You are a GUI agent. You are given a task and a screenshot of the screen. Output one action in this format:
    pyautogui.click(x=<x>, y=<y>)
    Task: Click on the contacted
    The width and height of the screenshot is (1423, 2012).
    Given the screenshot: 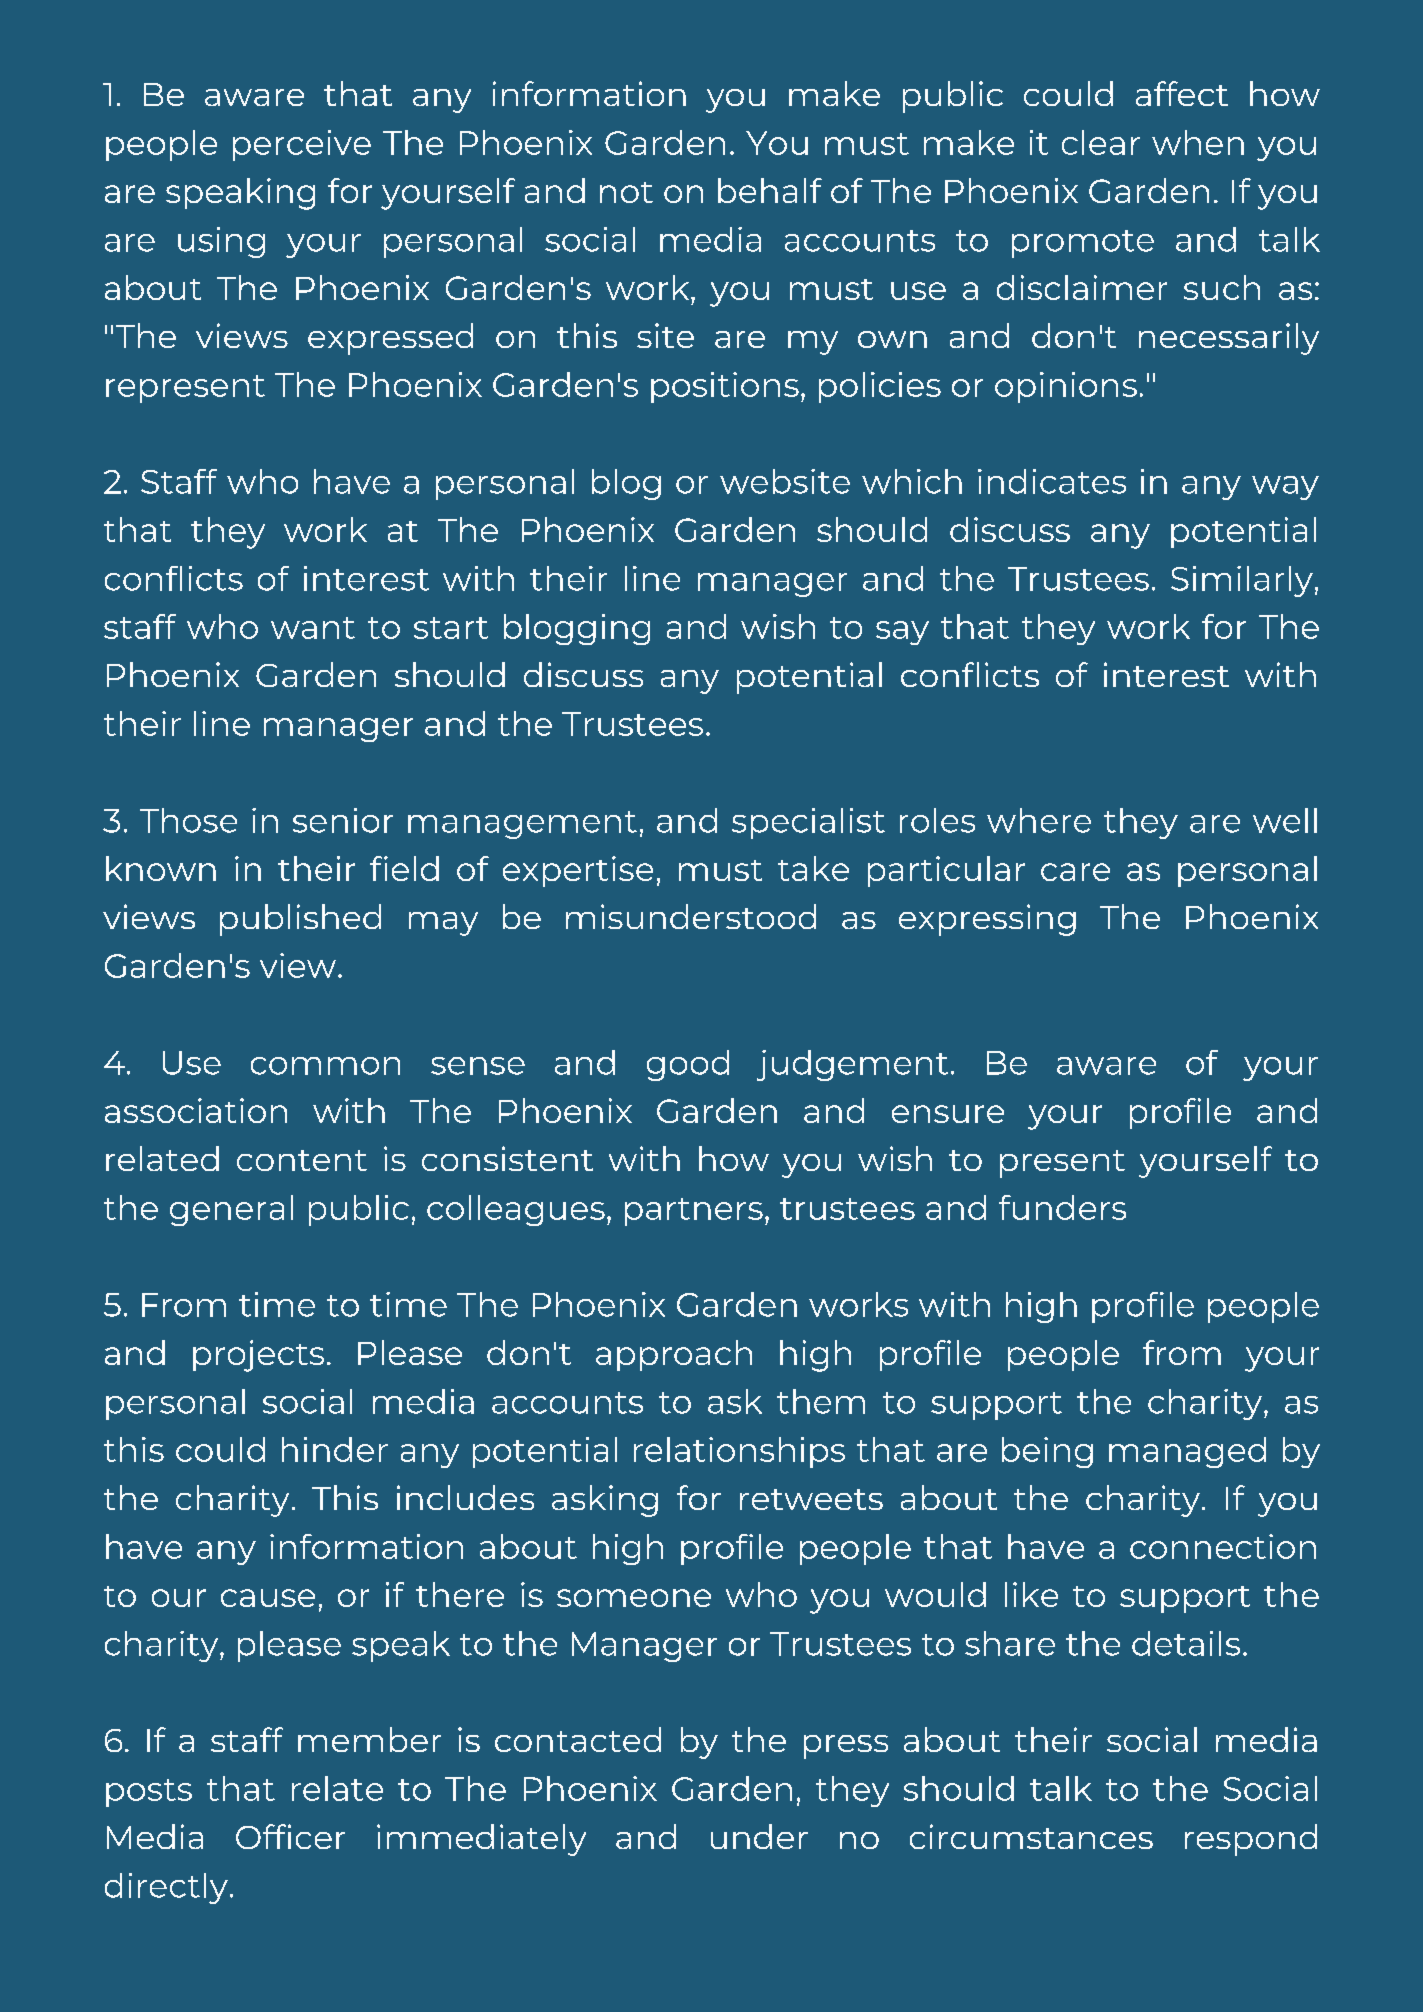 What is the action you would take?
    pyautogui.click(x=578, y=1739)
